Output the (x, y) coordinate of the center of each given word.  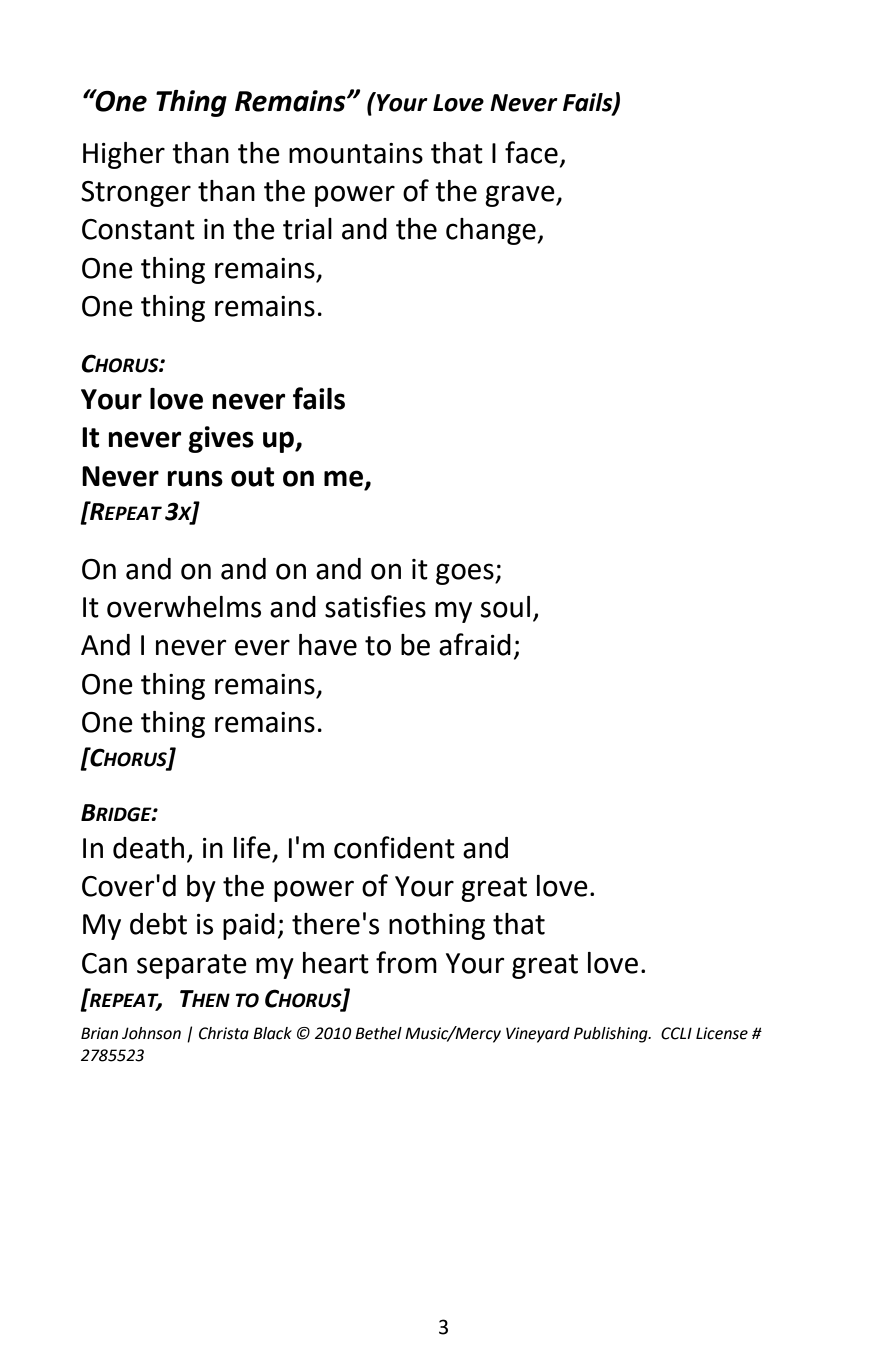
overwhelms (184, 607)
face (531, 152)
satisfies (375, 606)
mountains (356, 153)
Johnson (151, 1033)
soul (505, 607)
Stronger (136, 194)
